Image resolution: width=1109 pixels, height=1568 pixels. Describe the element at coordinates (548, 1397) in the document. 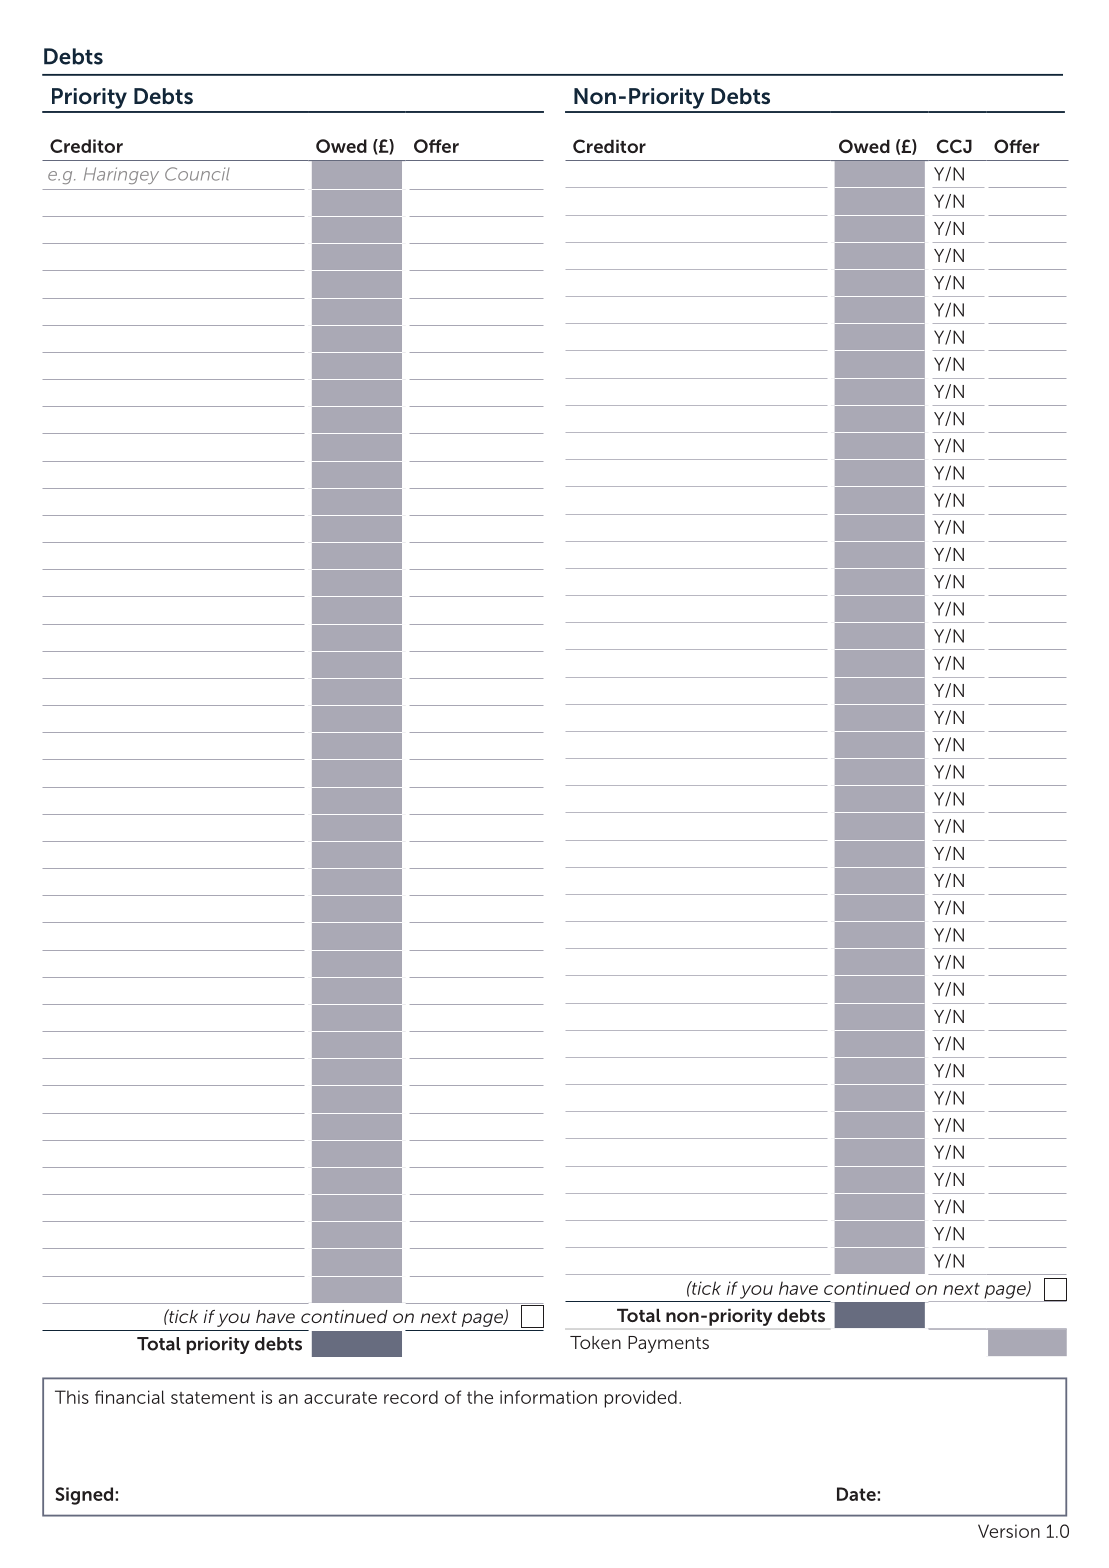

I see `information` at that location.
